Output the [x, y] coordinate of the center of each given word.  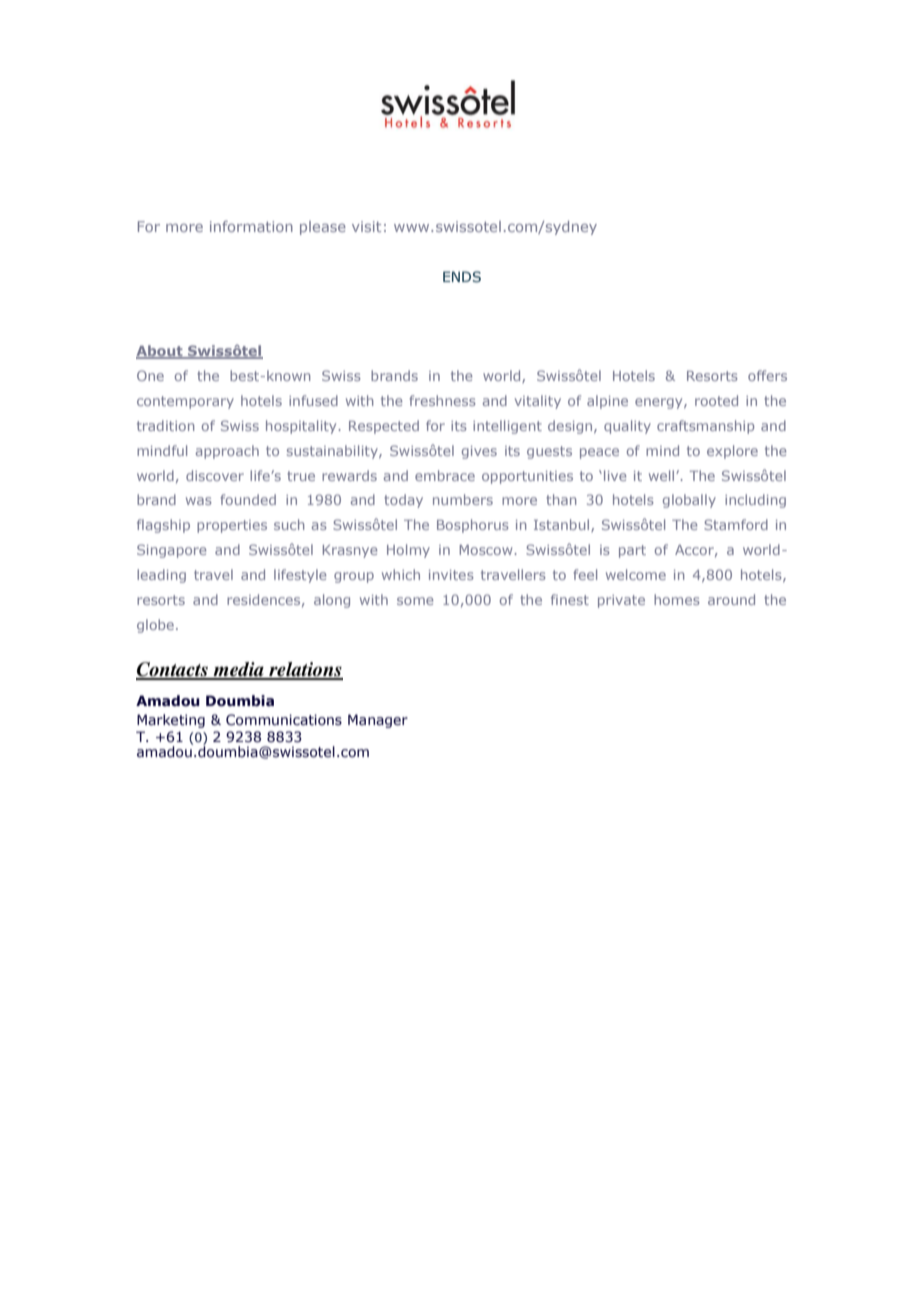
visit [366, 226]
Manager [378, 721]
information [251, 226]
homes [677, 599]
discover [215, 475]
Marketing [171, 721]
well [663, 475]
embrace [445, 475]
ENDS [462, 277]
